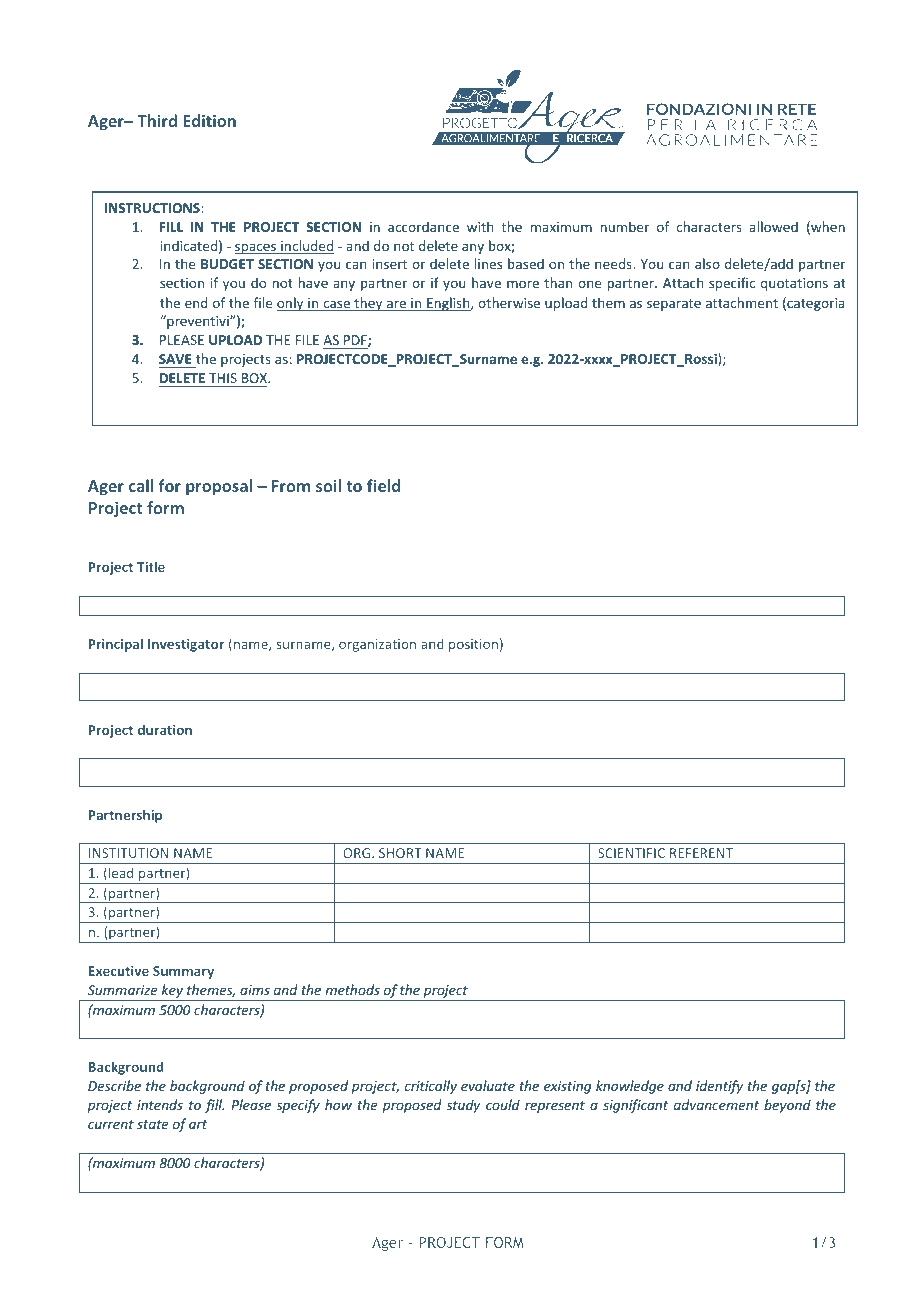 The height and width of the screenshot is (1308, 924). What do you see at coordinates (774, 226) in the screenshot?
I see `allowed` at bounding box center [774, 226].
